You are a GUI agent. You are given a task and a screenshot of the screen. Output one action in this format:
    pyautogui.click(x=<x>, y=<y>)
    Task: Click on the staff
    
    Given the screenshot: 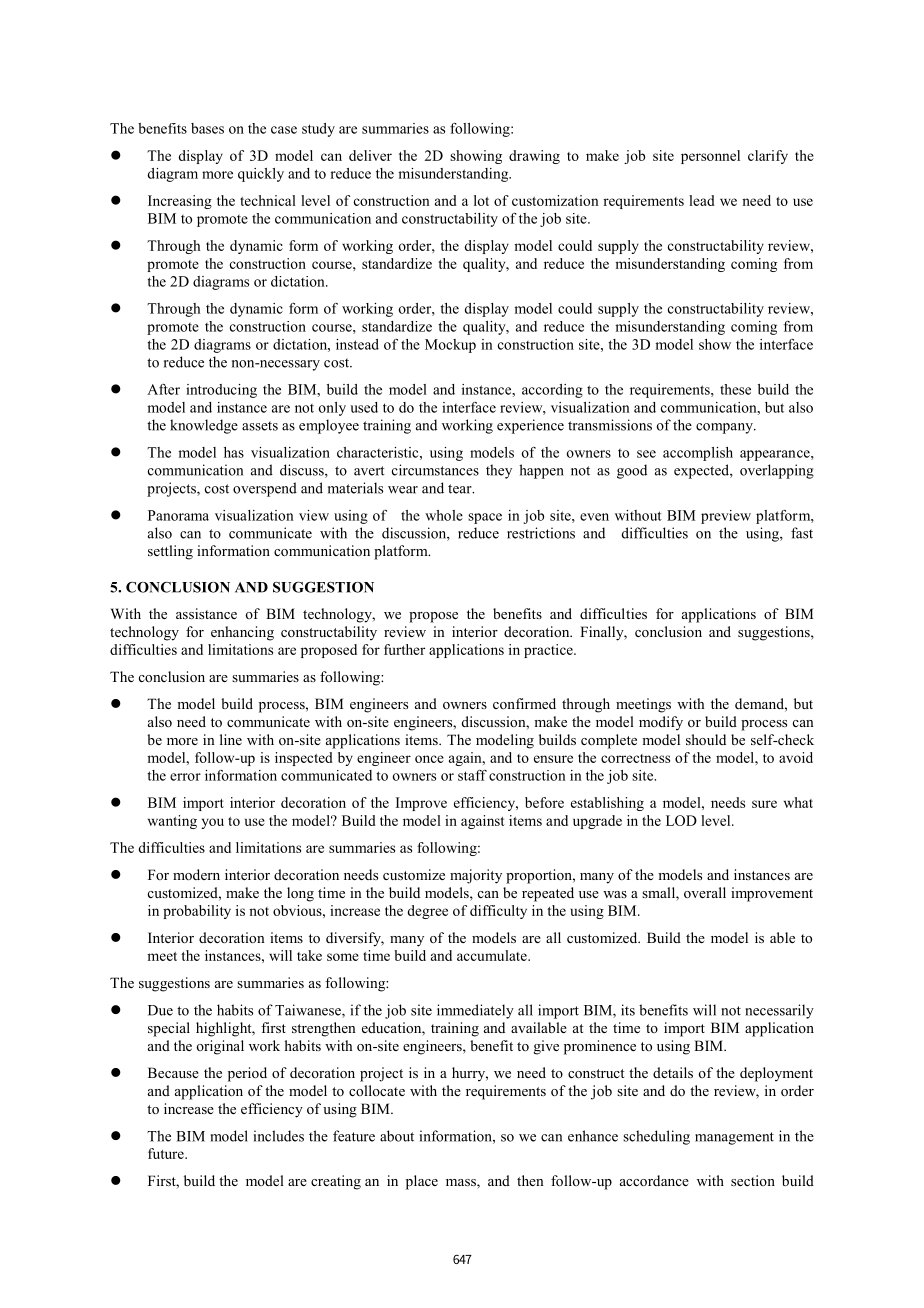 What is the action you would take?
    pyautogui.click(x=472, y=775)
